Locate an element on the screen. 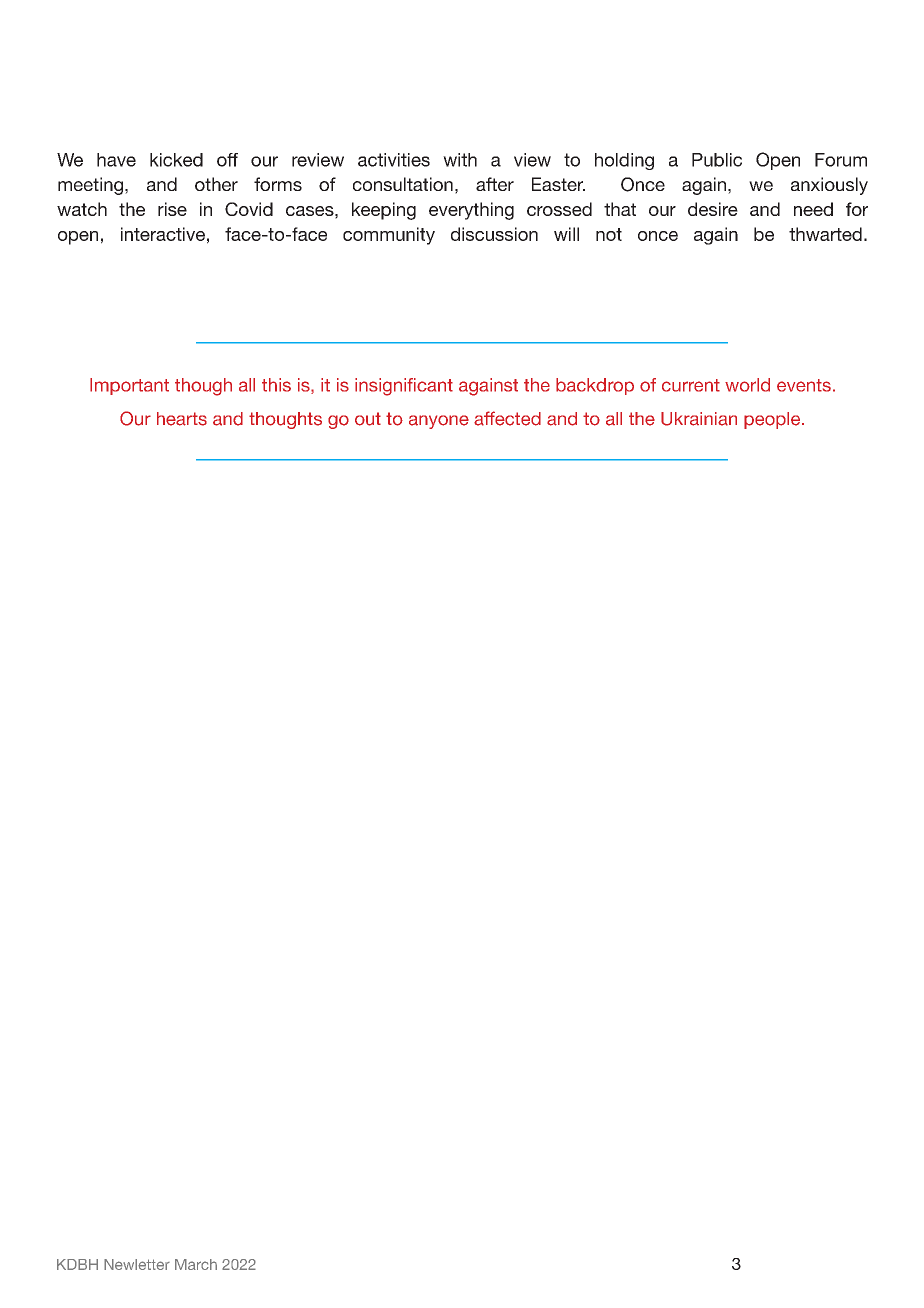 The image size is (924, 1308). backdrop is located at coordinates (595, 386).
